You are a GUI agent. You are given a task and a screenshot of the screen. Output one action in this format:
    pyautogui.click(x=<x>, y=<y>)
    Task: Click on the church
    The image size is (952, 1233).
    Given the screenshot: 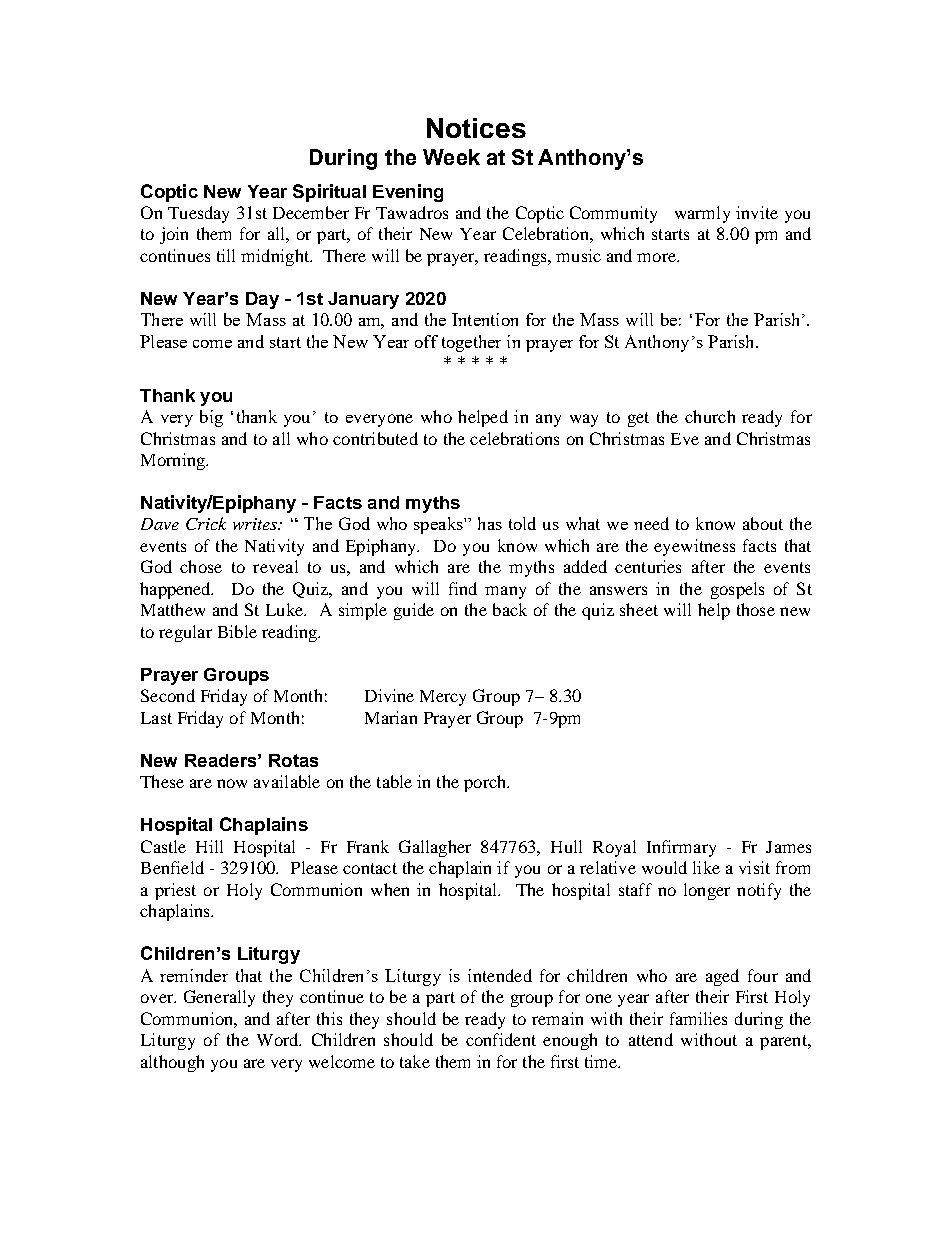 What is the action you would take?
    pyautogui.click(x=710, y=416)
